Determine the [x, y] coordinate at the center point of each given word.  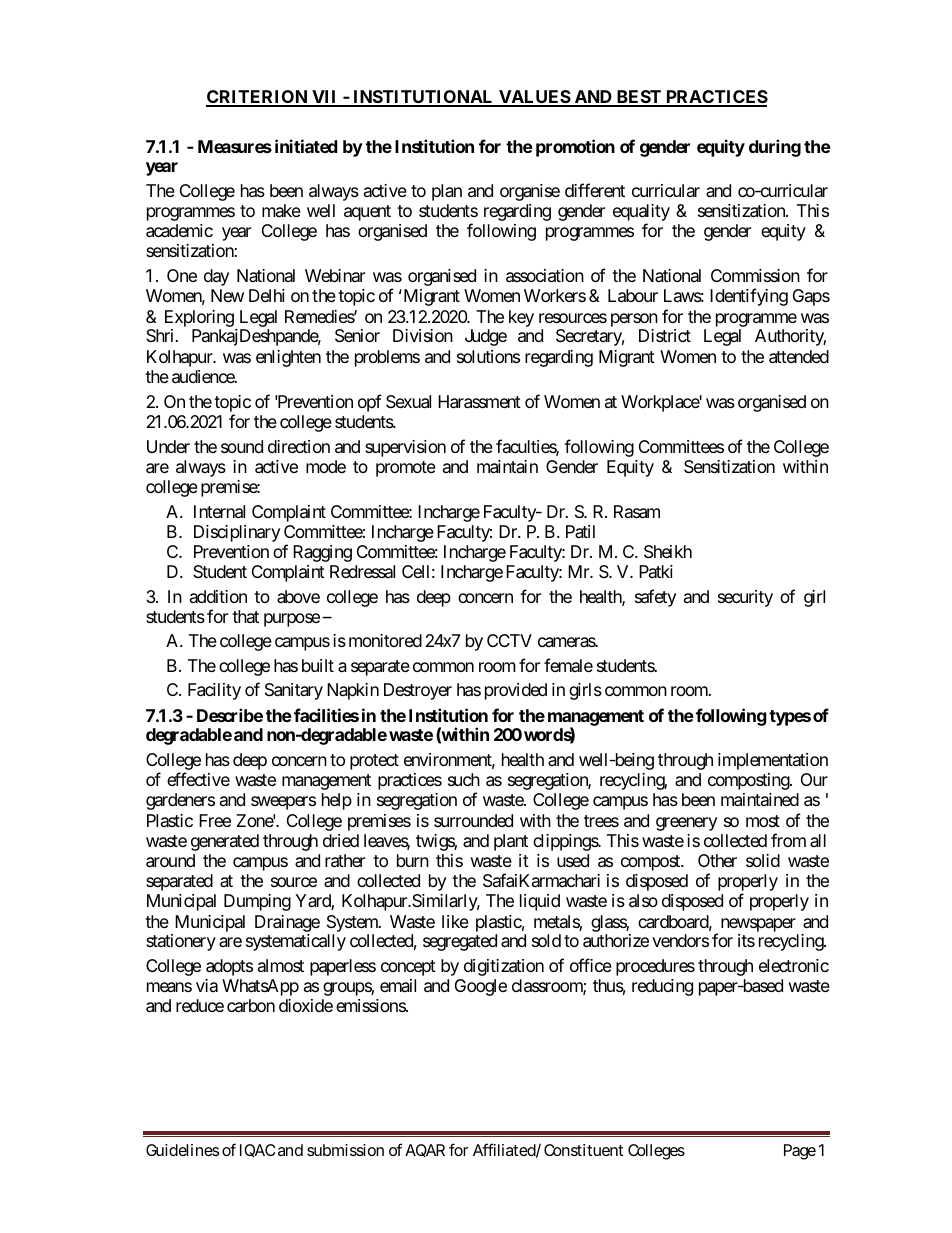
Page [800, 1152]
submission [345, 1150]
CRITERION [258, 98]
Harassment [479, 402]
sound [242, 446]
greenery [686, 824]
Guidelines [182, 1150]
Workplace [660, 403]
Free [215, 820]
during [775, 148]
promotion [575, 148]
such [464, 779]
